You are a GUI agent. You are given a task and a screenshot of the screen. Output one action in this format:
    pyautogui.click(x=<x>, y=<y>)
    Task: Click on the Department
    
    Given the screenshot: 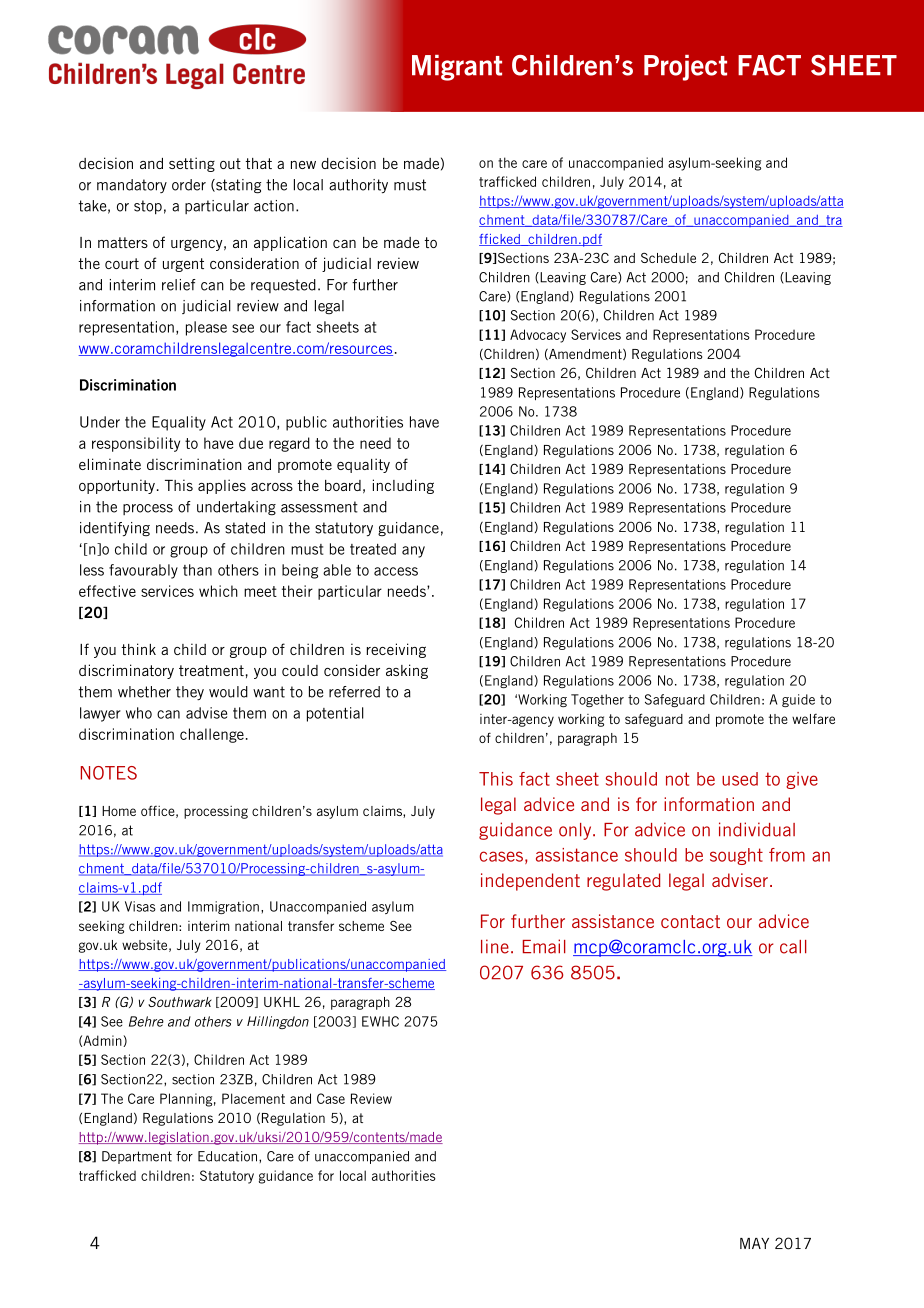 What is the action you would take?
    pyautogui.click(x=137, y=1157)
